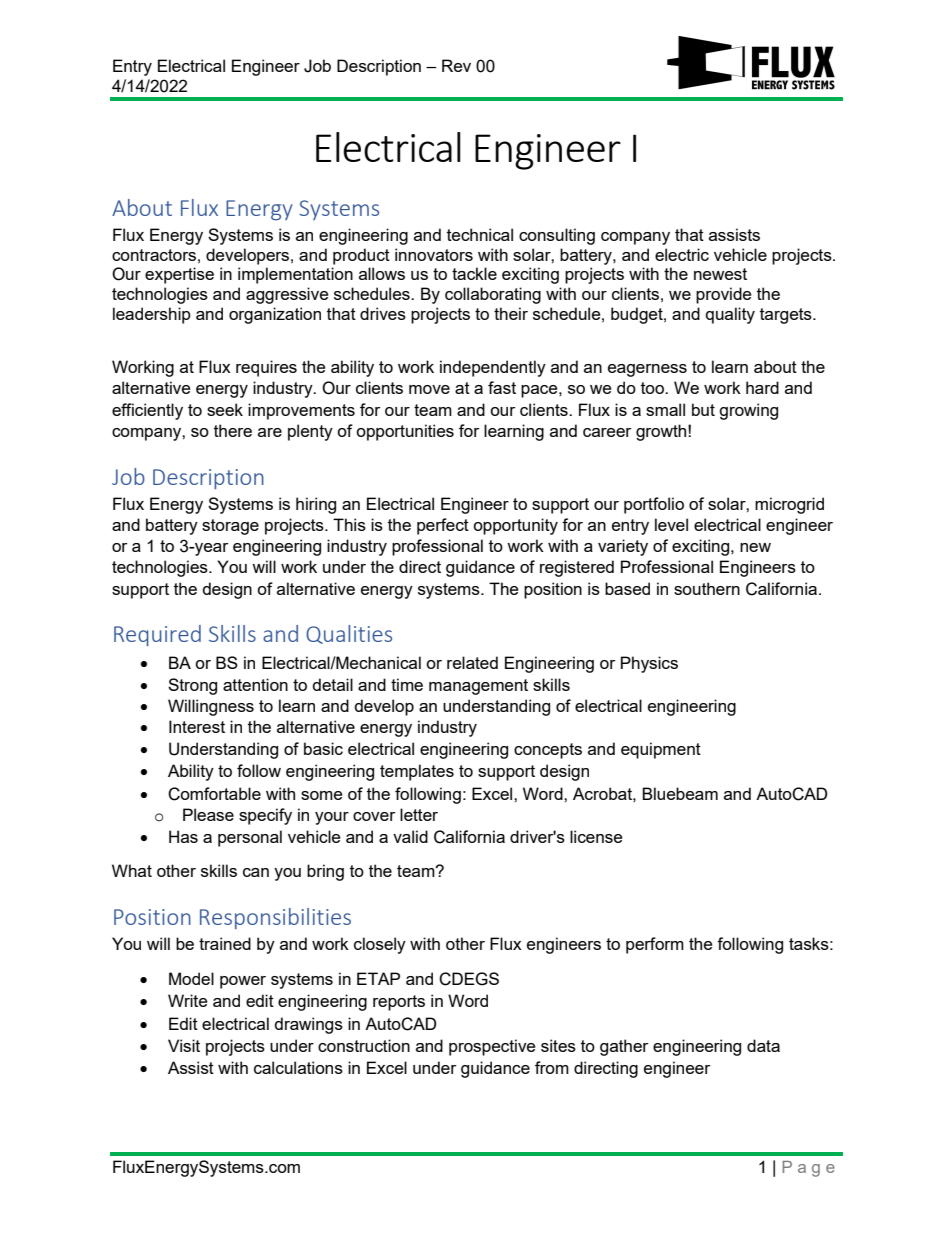  I want to click on Rev, so click(456, 65).
